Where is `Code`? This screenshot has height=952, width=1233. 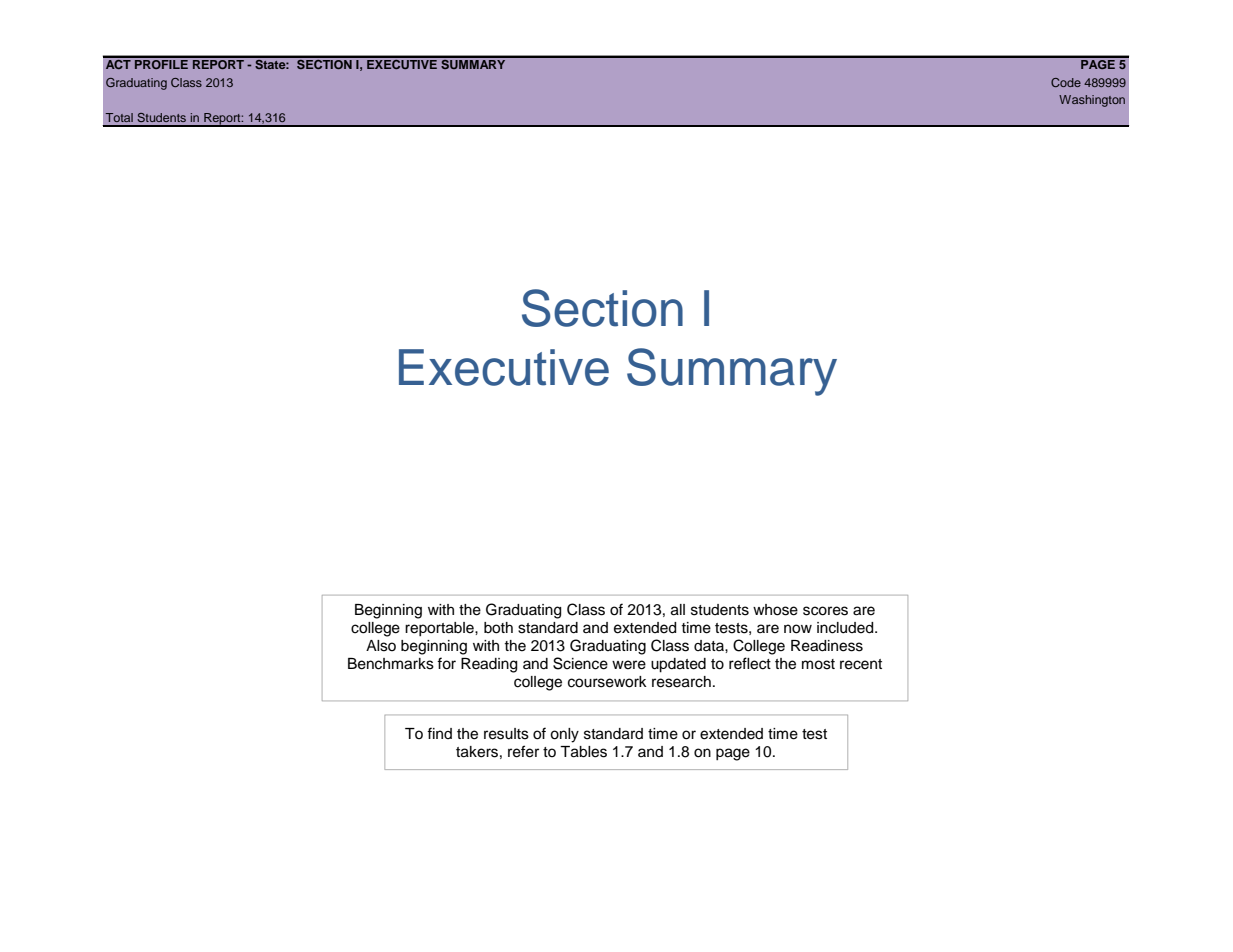 Code is located at coordinates (1066, 82).
